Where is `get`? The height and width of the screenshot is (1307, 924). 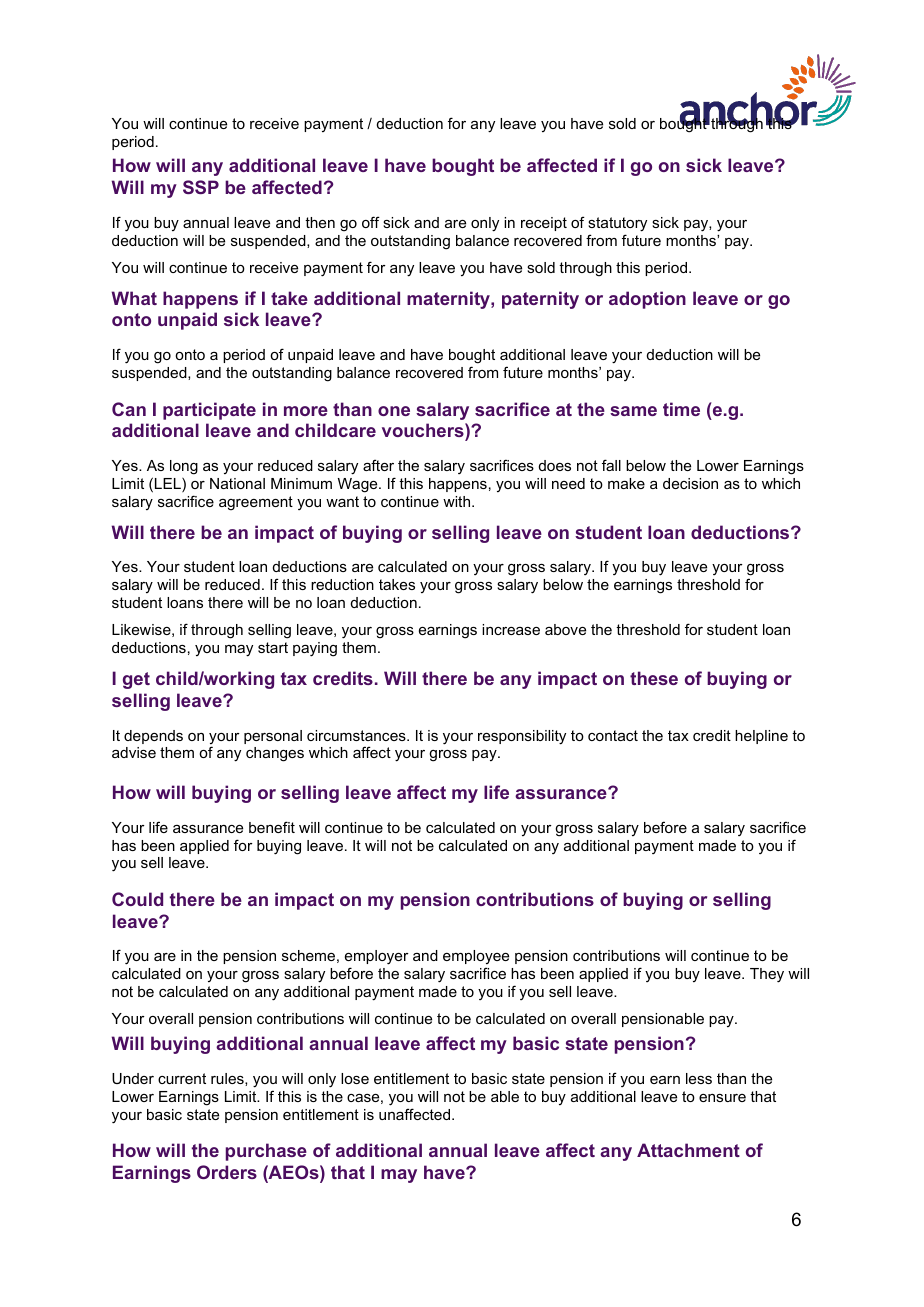 get is located at coordinates (136, 680).
